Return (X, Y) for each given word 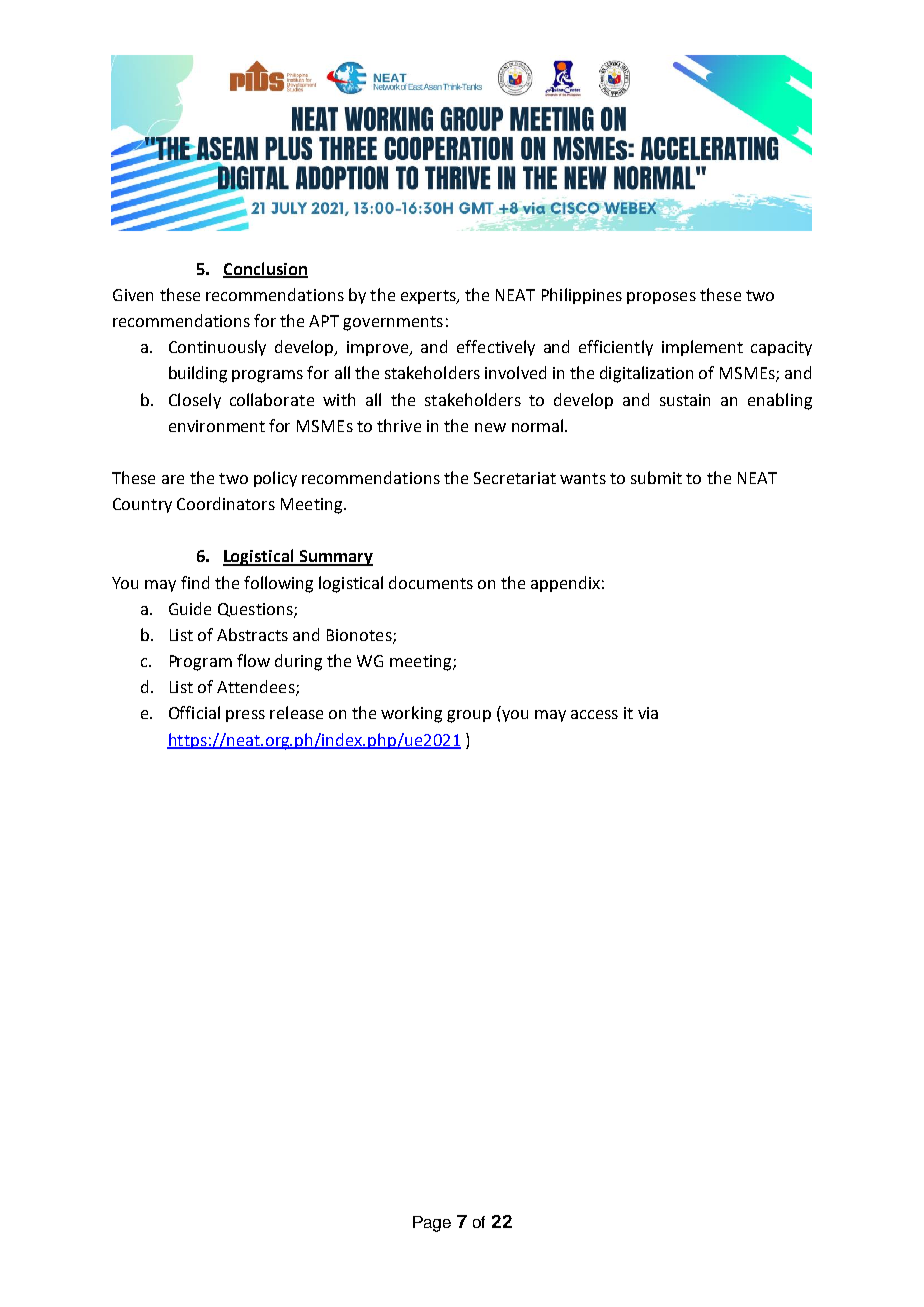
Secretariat (515, 478)
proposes (661, 298)
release (296, 712)
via (648, 713)
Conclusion (265, 269)
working (411, 714)
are (173, 479)
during (298, 662)
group (469, 716)
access (594, 714)
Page (432, 1224)
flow (253, 660)
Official (194, 712)
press (245, 716)
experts (429, 297)
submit (656, 477)
